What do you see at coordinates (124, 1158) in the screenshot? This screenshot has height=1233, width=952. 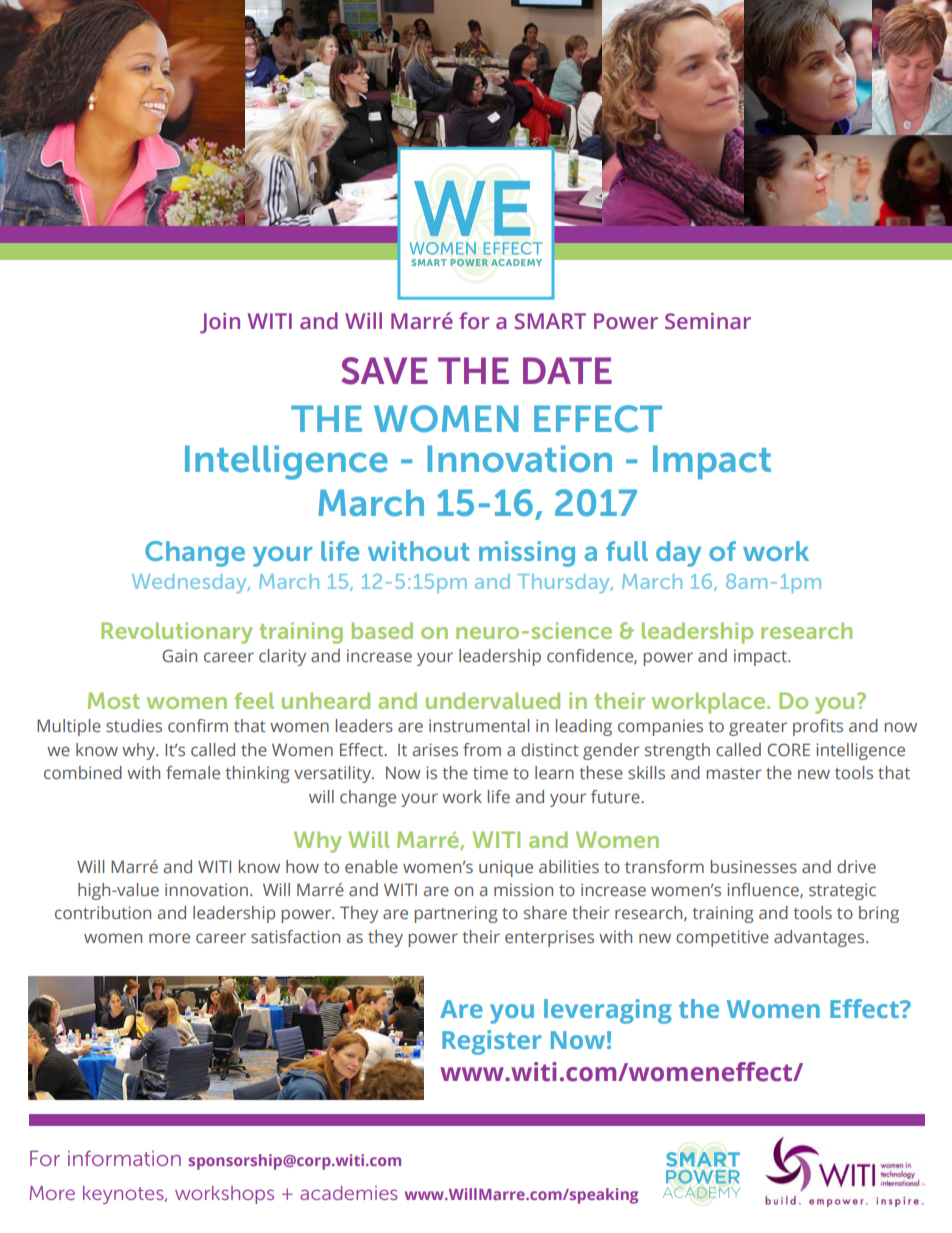 I see `information` at bounding box center [124, 1158].
